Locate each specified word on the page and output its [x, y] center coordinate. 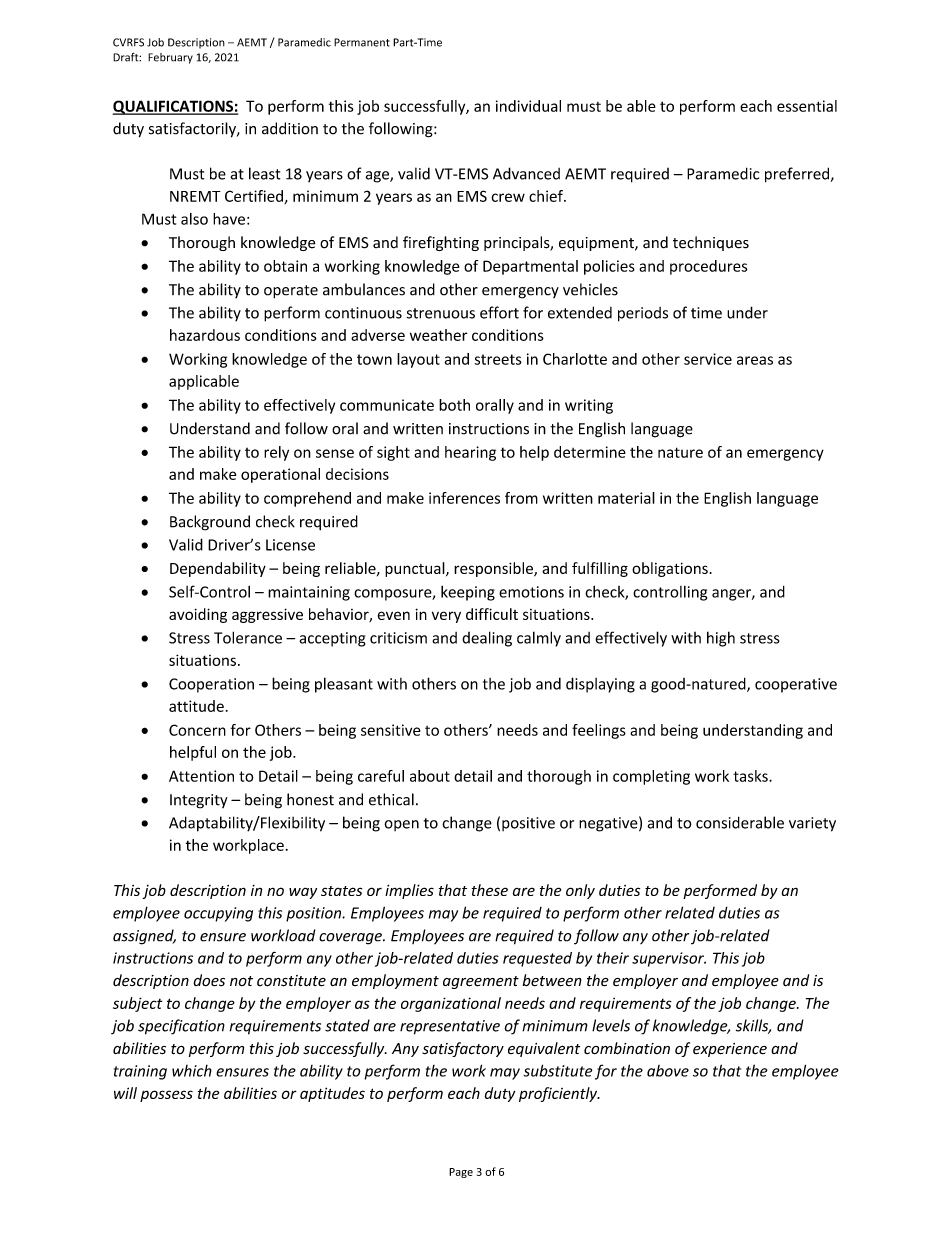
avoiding [198, 615]
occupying [218, 914]
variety [812, 824]
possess [166, 1096]
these [490, 890]
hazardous [205, 335]
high [721, 639]
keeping [468, 593]
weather [439, 335]
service [708, 359]
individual [528, 106]
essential [807, 106]
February [170, 58]
